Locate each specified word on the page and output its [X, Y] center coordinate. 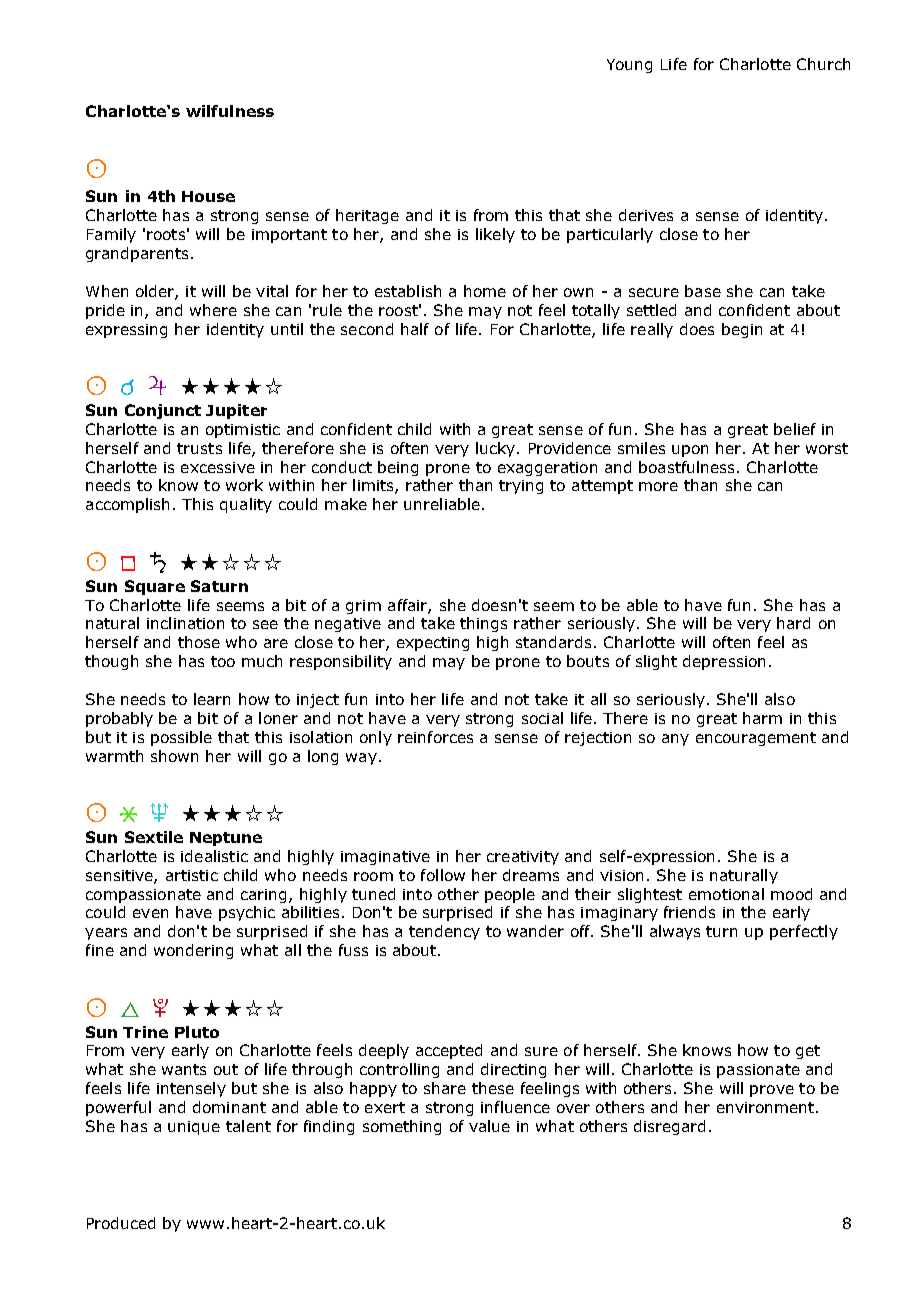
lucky [497, 449]
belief [795, 429]
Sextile [154, 837]
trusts [199, 448]
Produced [121, 1223]
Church [823, 64]
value [489, 1126]
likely [495, 235]
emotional [726, 894]
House [208, 196]
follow [443, 875]
